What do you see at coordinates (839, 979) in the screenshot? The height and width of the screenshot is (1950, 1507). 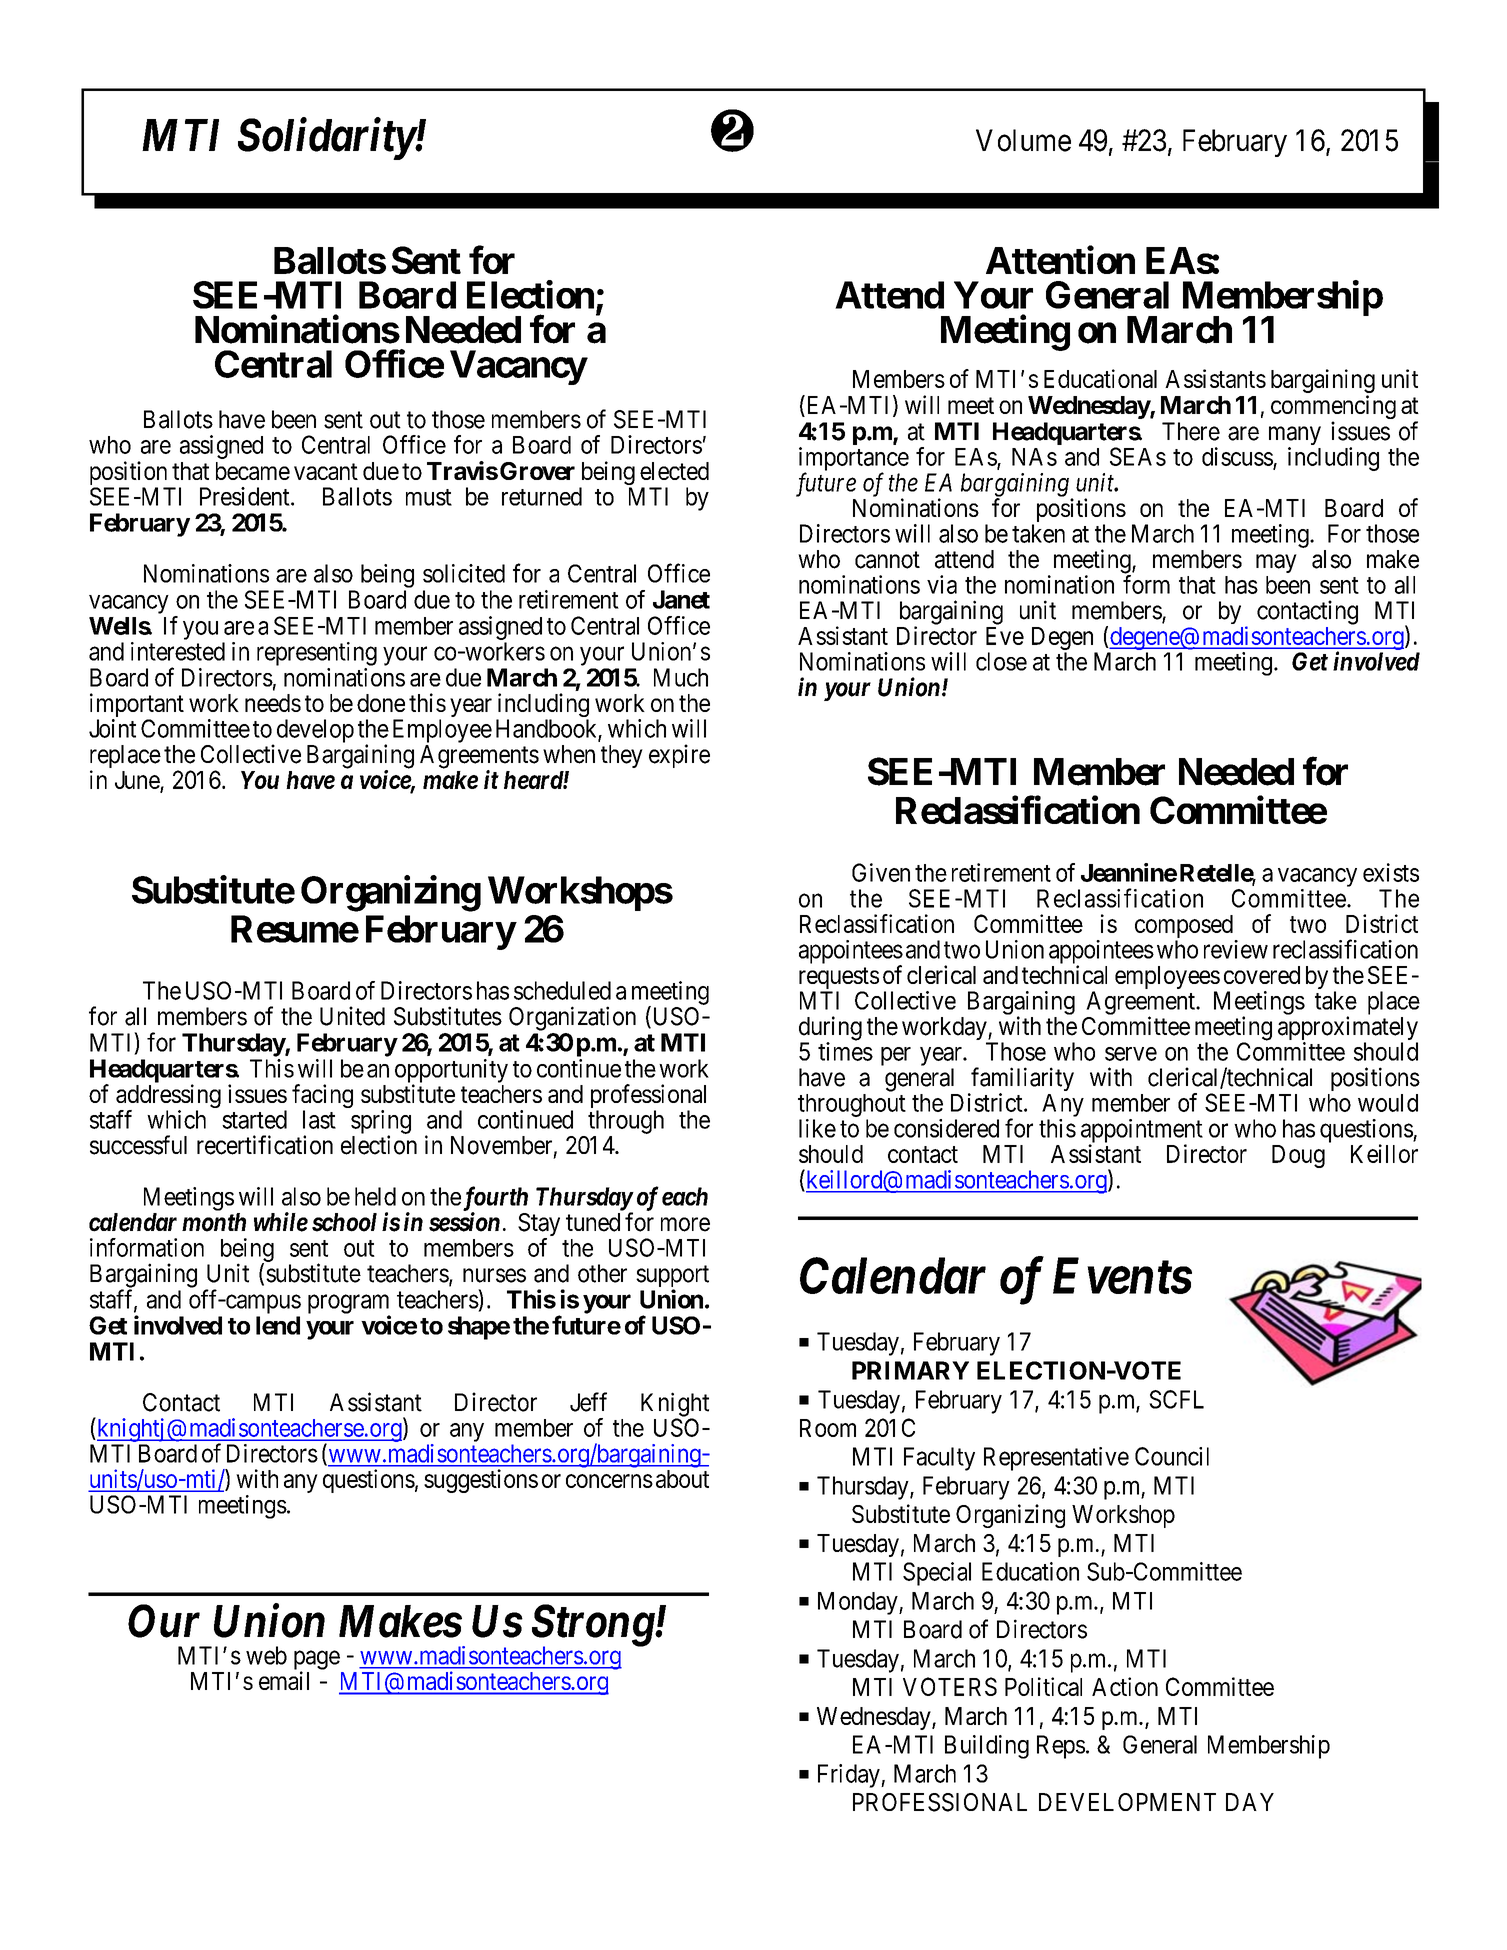 I see `requests` at bounding box center [839, 979].
